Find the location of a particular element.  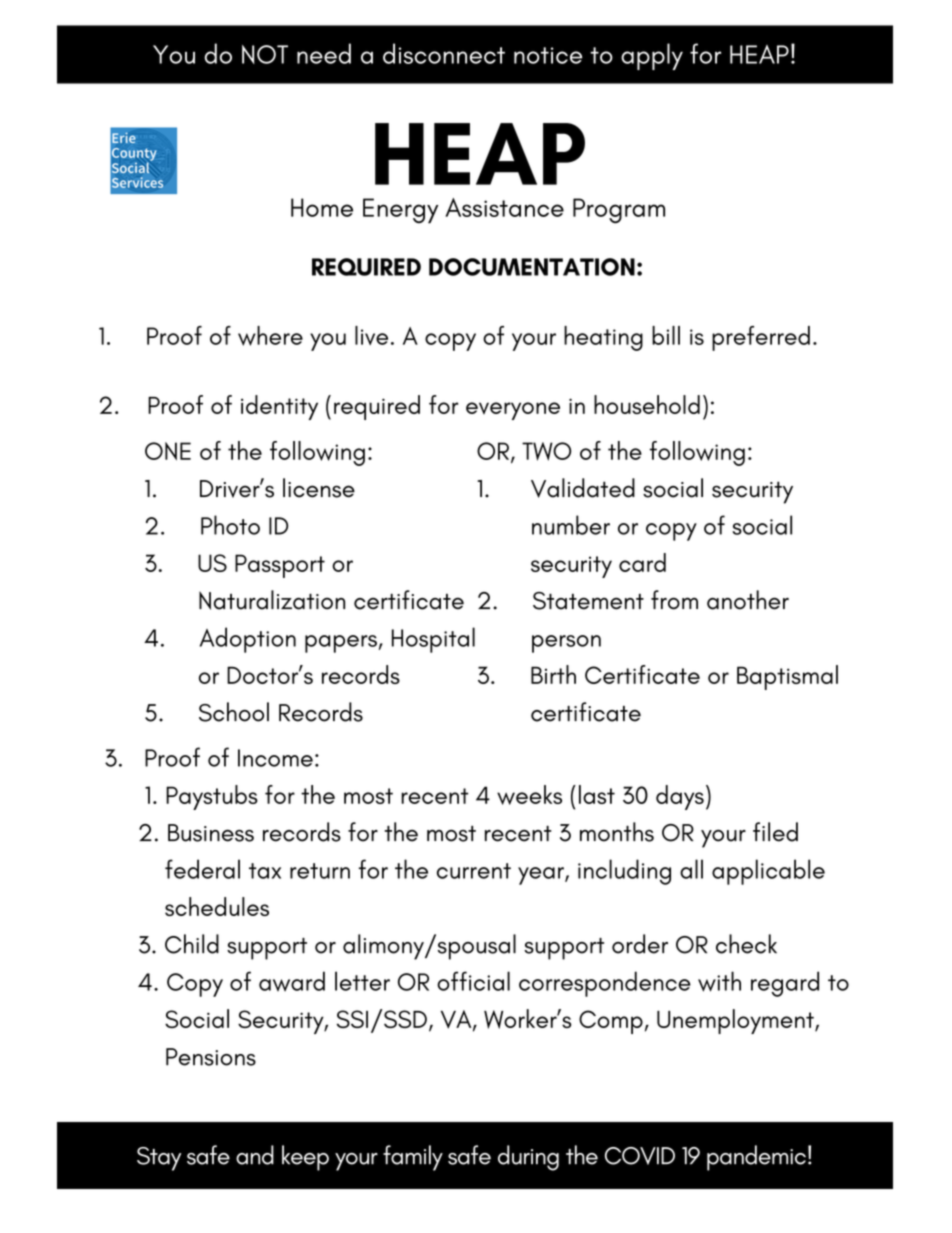

everyone is located at coordinates (513, 411).
